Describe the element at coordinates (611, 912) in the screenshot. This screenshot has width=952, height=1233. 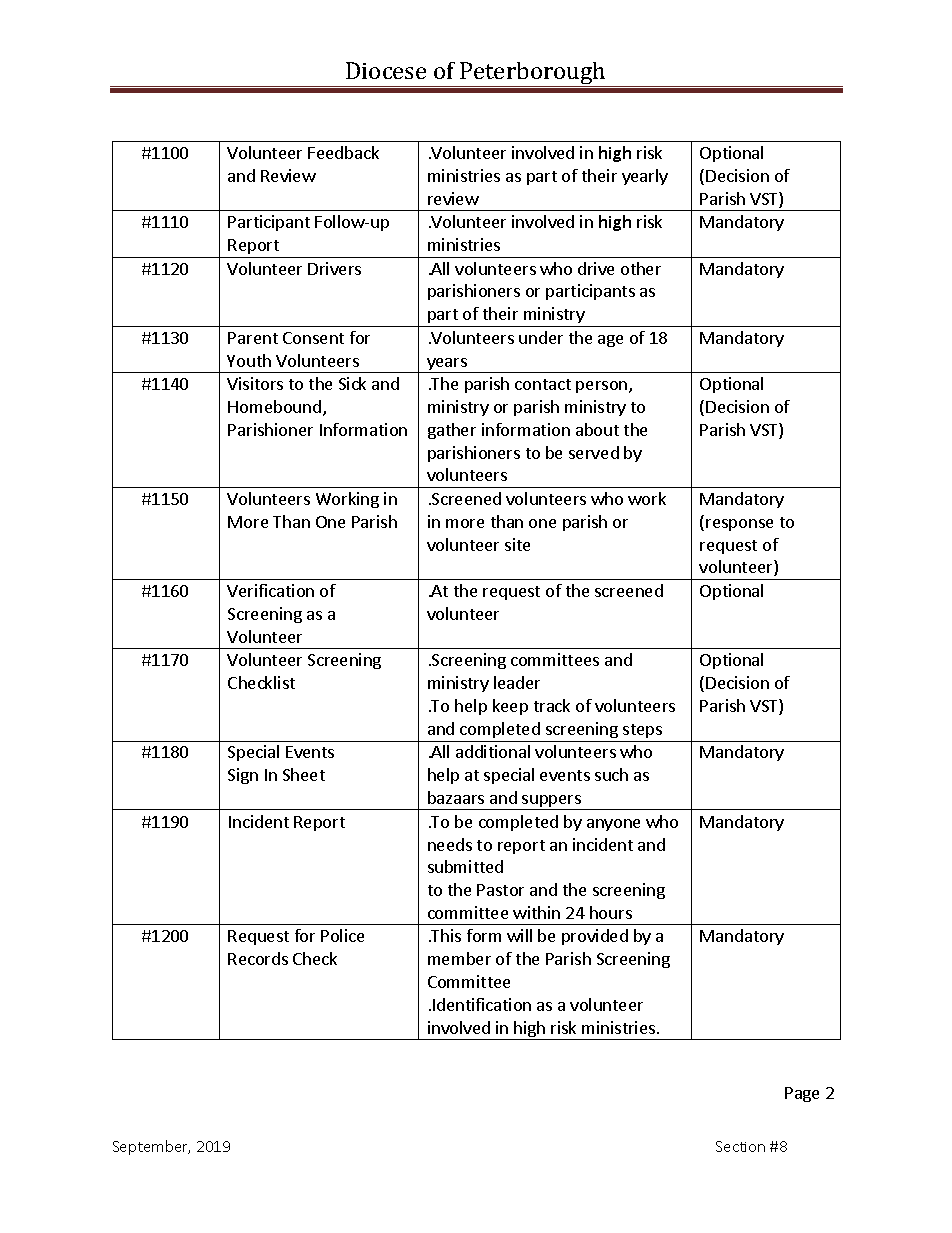
I see `hours` at that location.
